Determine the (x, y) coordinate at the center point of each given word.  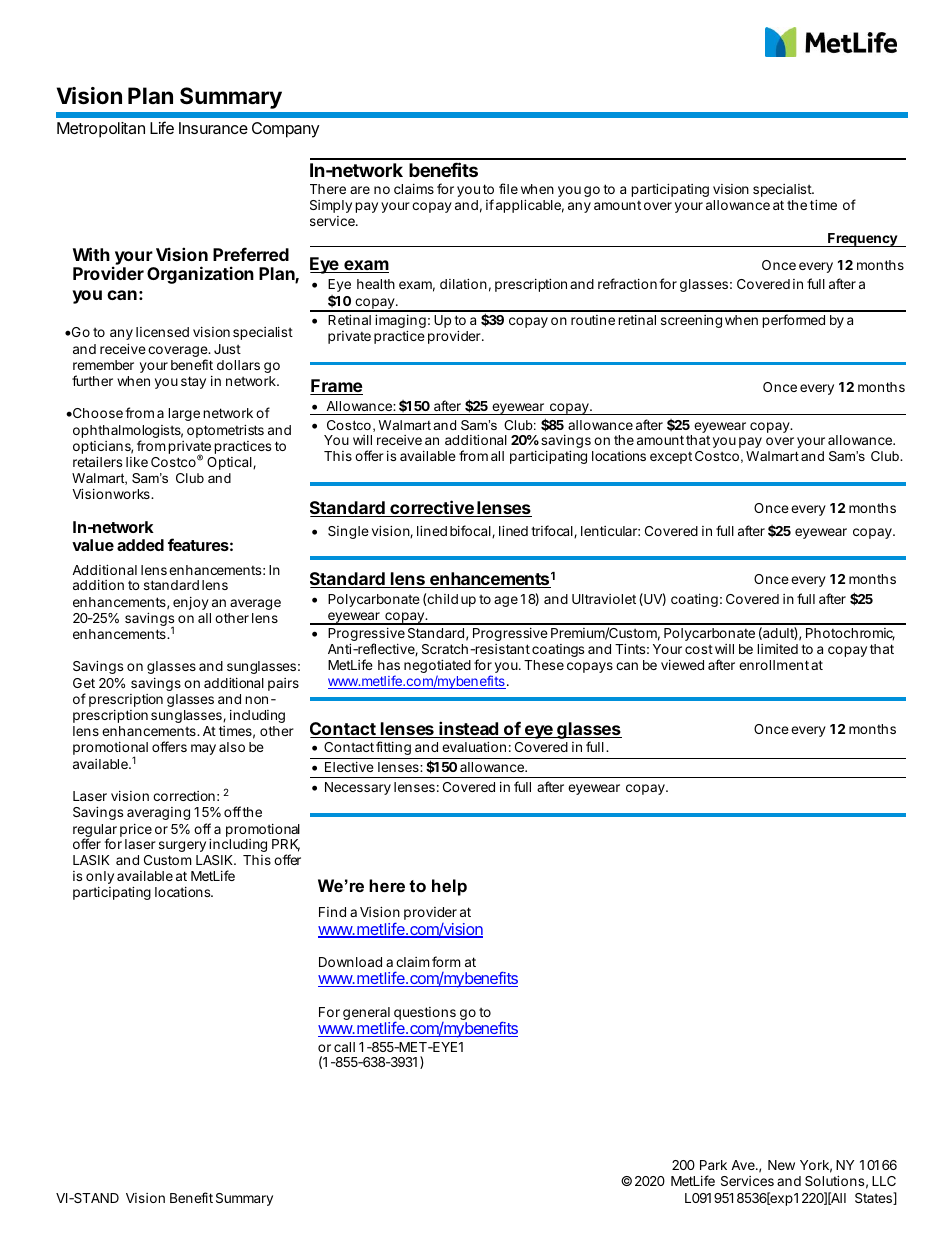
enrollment (774, 665)
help (449, 887)
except (671, 457)
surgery (182, 846)
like (137, 462)
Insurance (213, 128)
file (508, 188)
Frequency (862, 240)
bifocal (471, 531)
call (344, 1047)
